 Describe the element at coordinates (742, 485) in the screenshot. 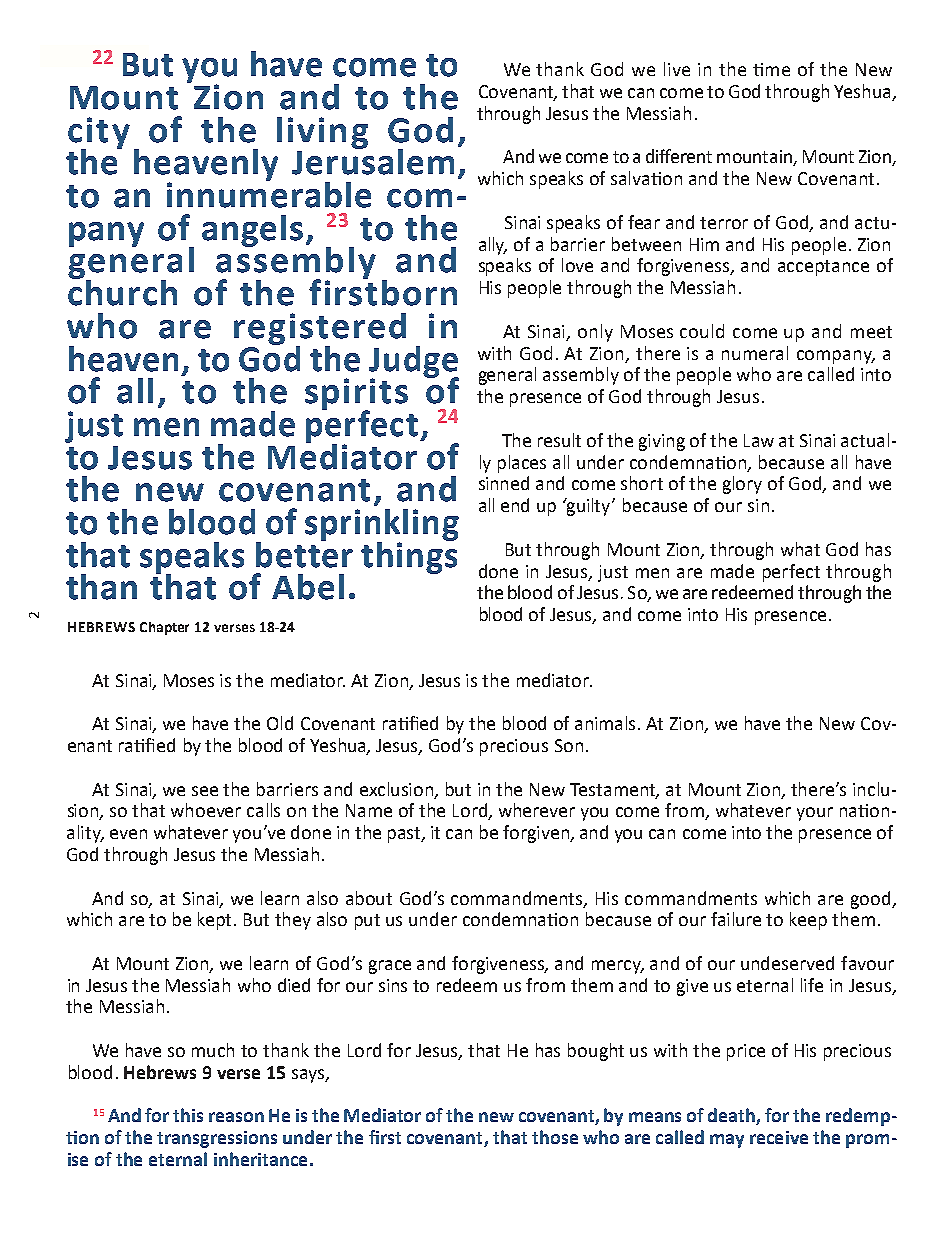

I see `glory` at that location.
